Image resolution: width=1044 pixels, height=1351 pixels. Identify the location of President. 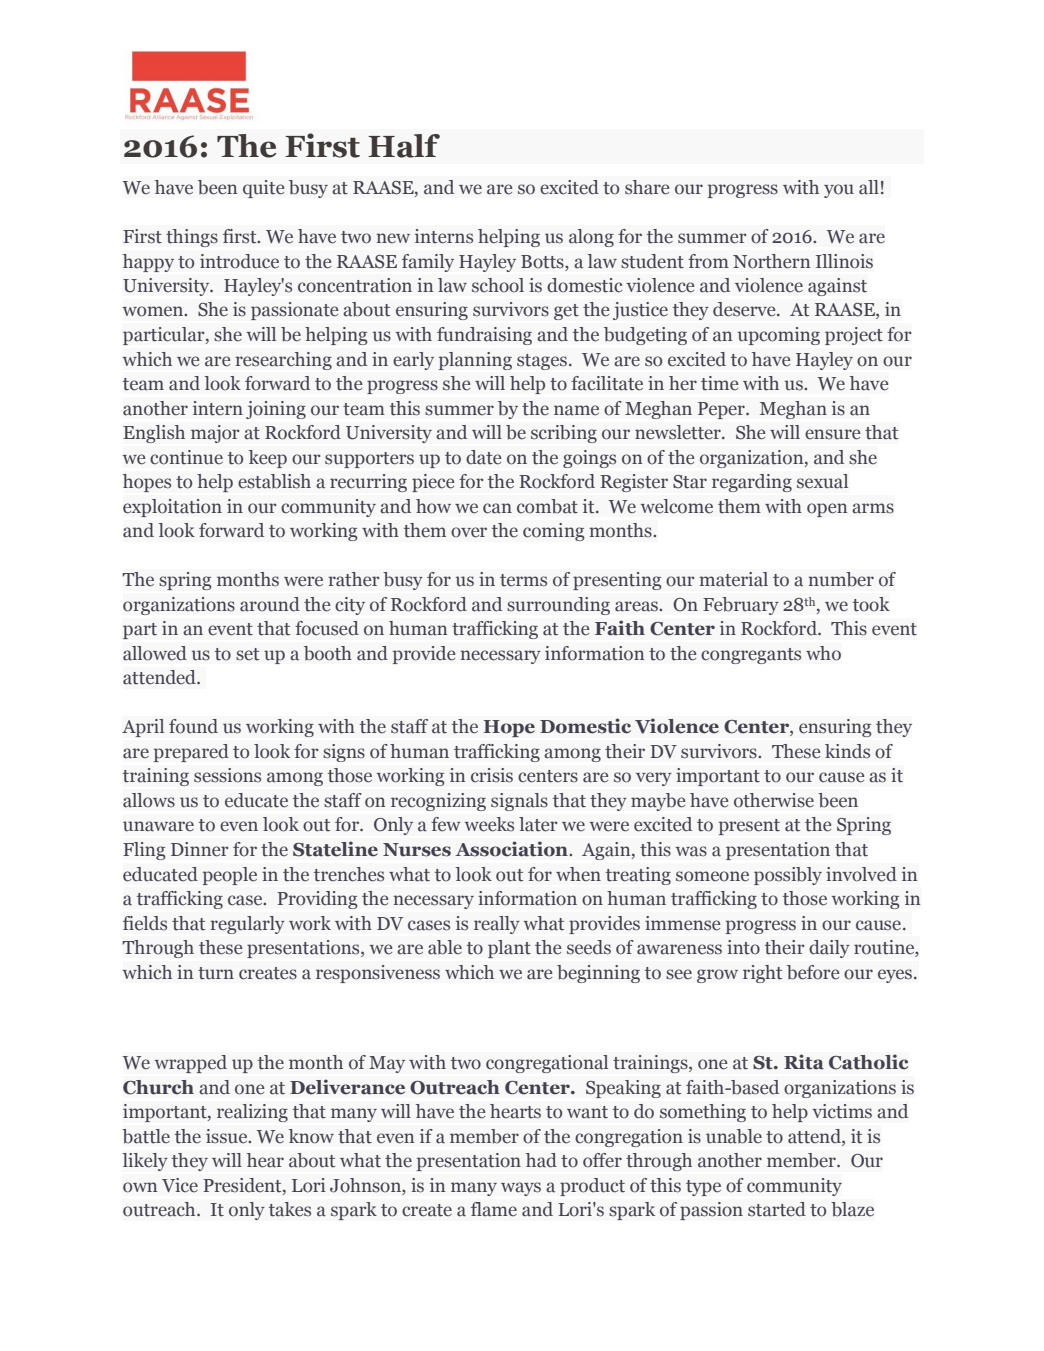
(243, 1186).
